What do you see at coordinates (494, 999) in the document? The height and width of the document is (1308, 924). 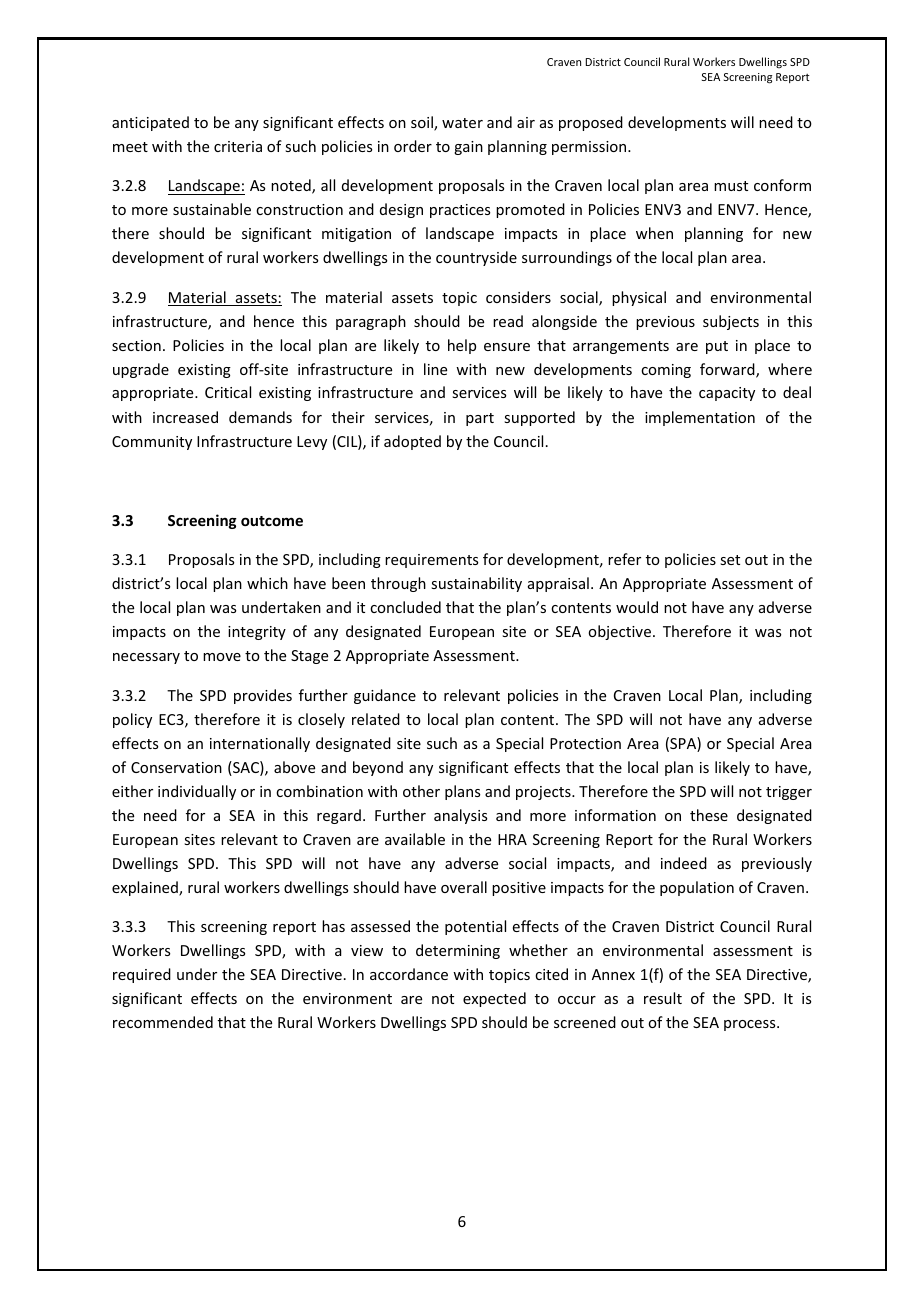 I see `expected` at bounding box center [494, 999].
